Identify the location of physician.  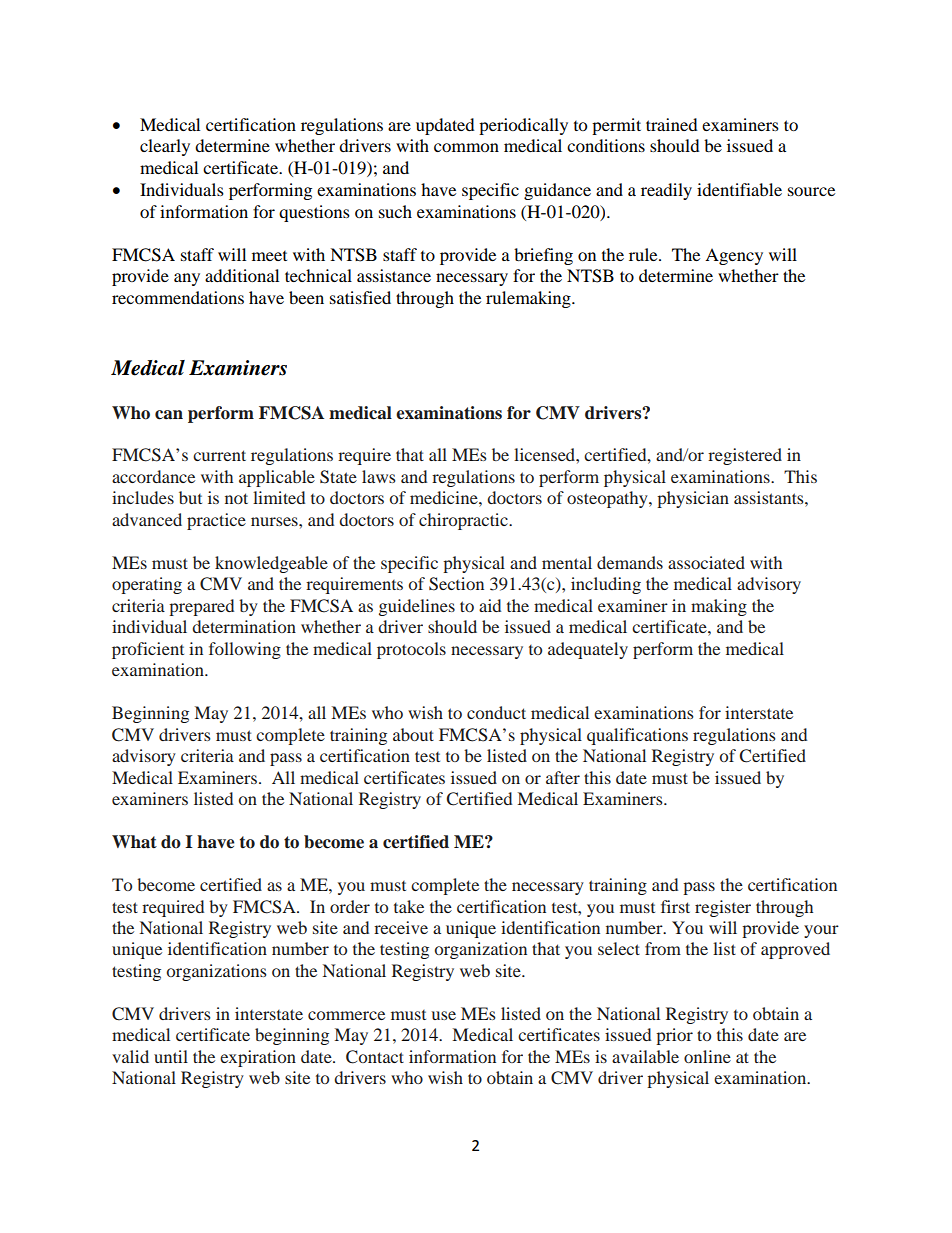
(693, 499).
